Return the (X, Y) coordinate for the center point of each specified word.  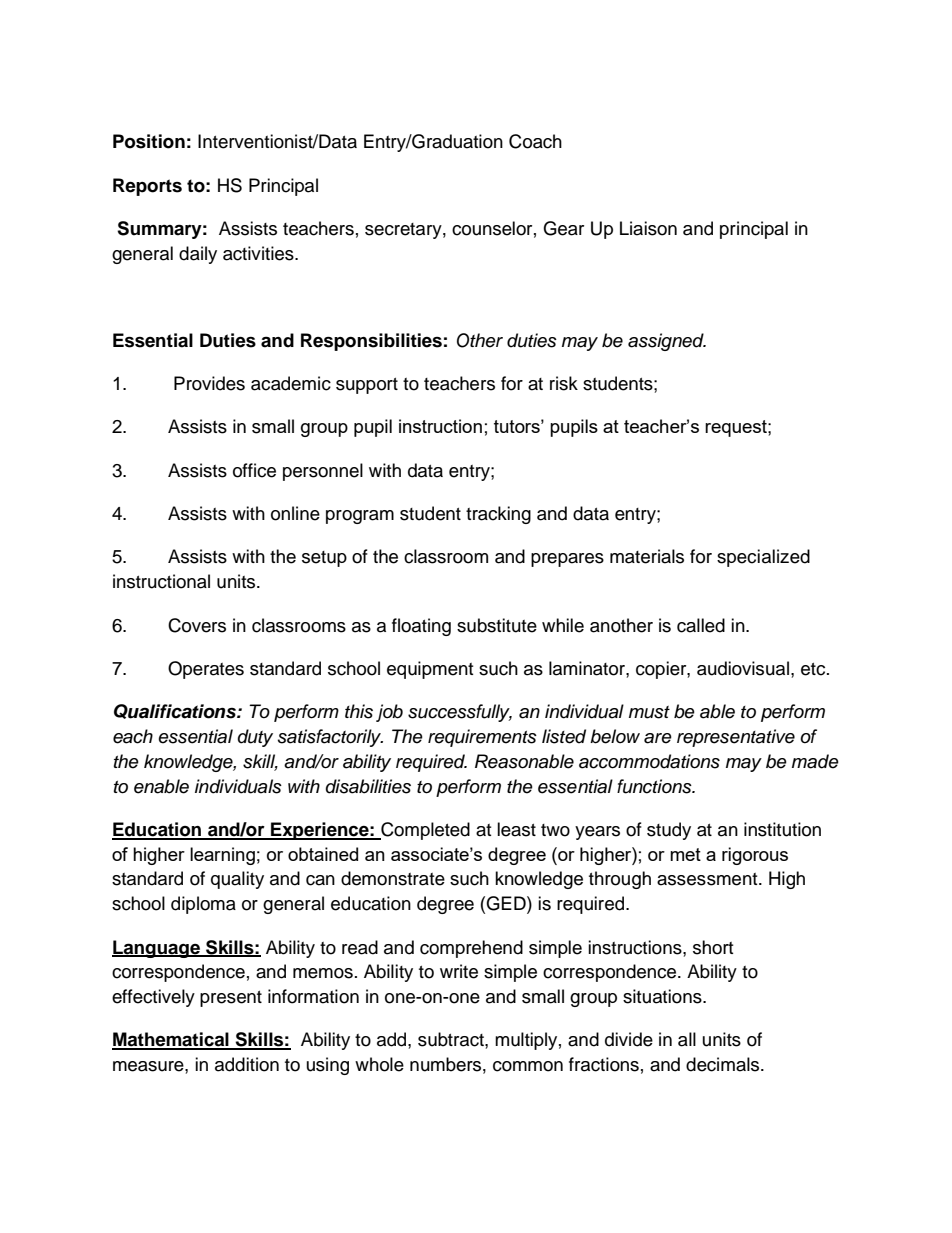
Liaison (648, 228)
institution (782, 829)
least (516, 829)
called (701, 625)
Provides (209, 383)
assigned (667, 342)
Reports (147, 187)
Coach (535, 141)
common (528, 1066)
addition (247, 1064)
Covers (197, 625)
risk (564, 383)
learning (222, 856)
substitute (497, 625)
